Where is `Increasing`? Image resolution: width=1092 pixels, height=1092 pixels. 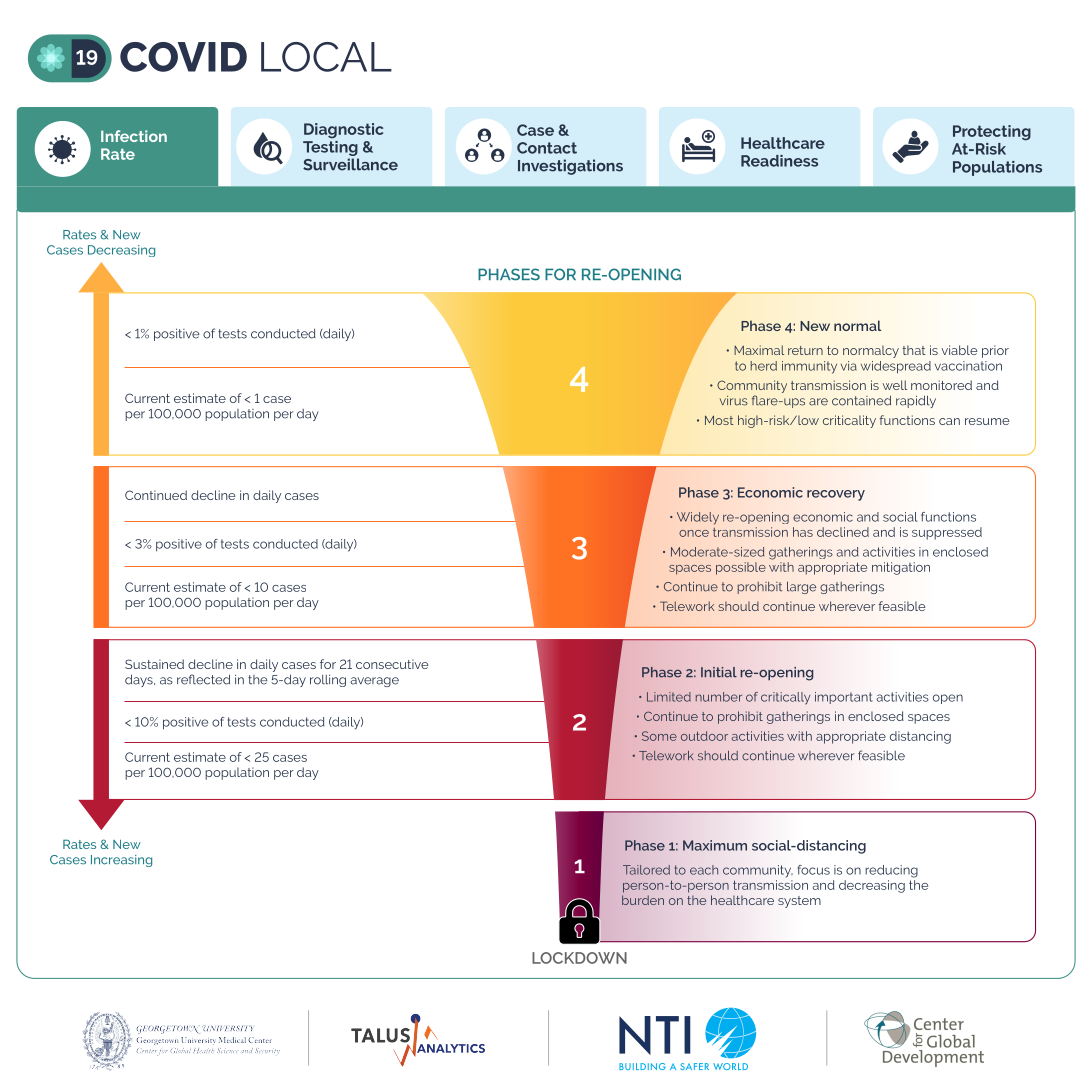 Increasing is located at coordinates (121, 861).
